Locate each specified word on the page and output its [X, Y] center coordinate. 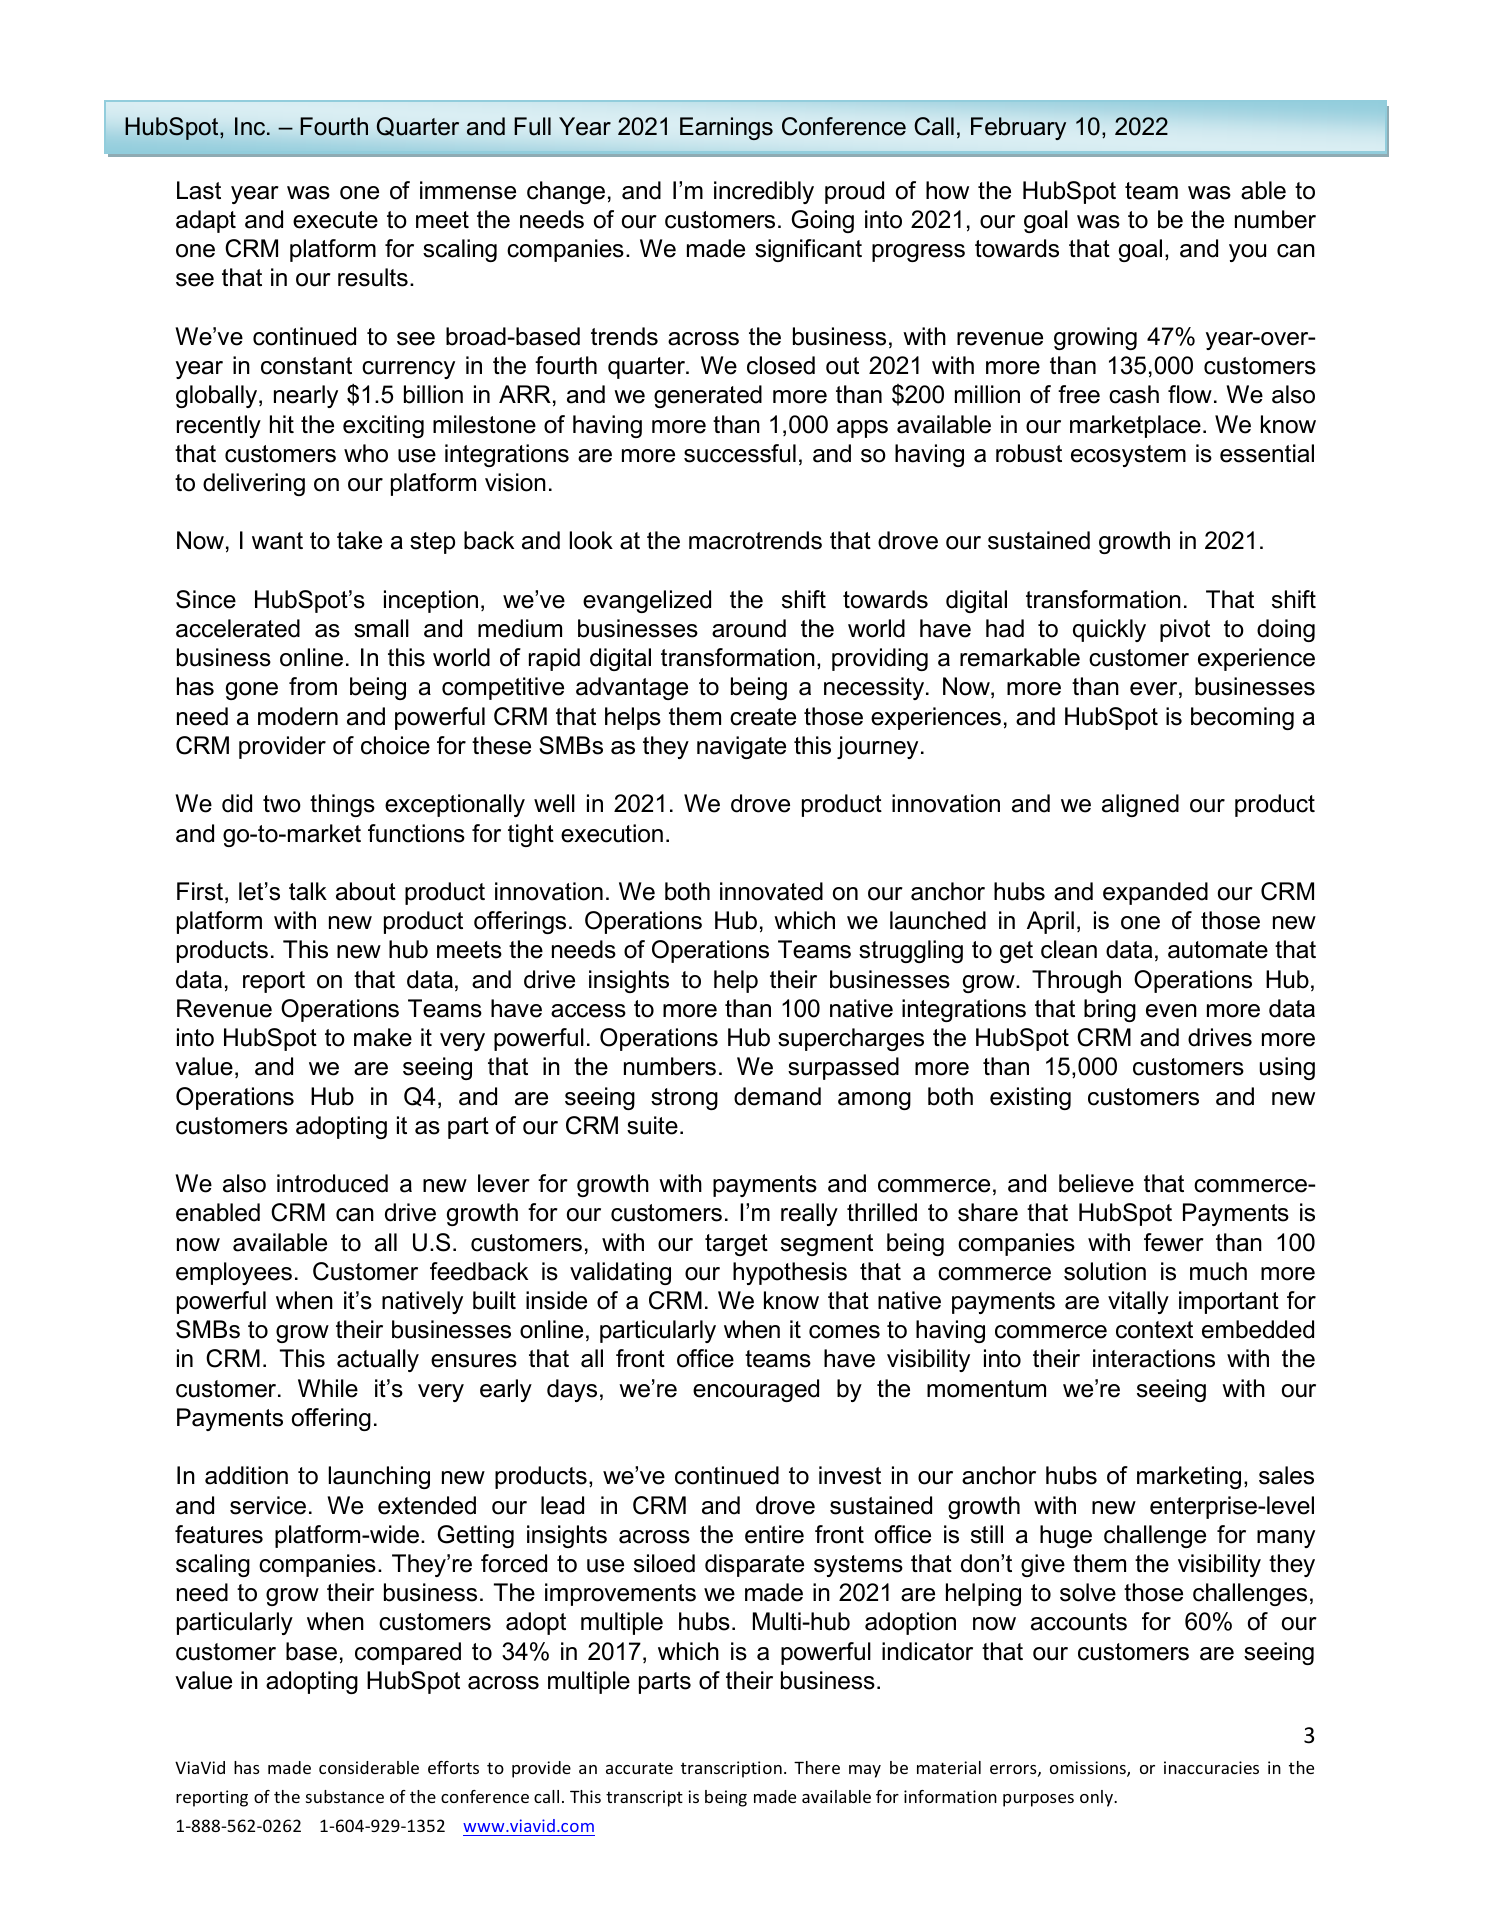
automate [1218, 950]
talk [308, 891]
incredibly [764, 192]
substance [345, 1796]
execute [335, 220]
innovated [771, 891]
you [1247, 253]
